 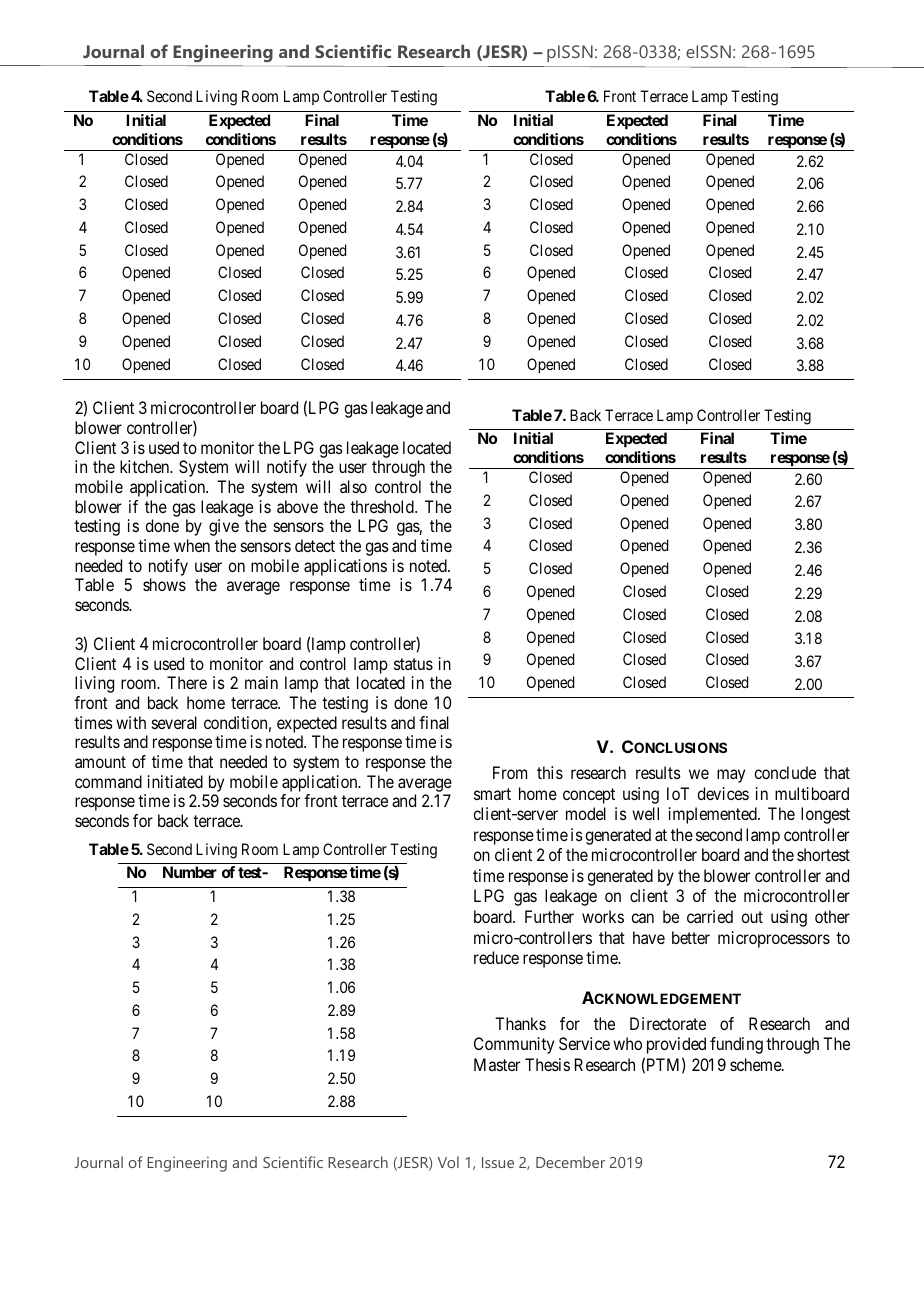 I want to click on smart, so click(x=492, y=794).
